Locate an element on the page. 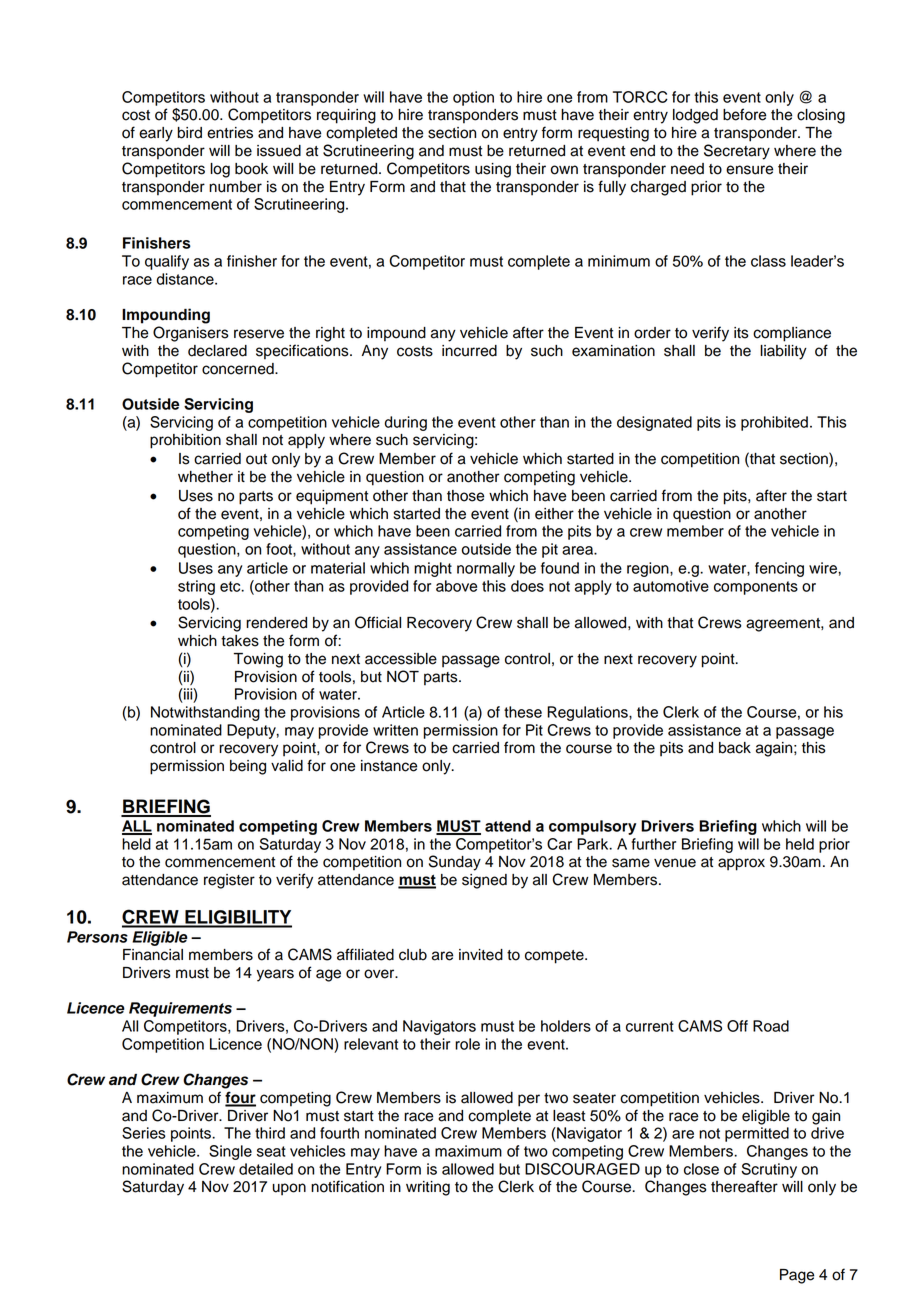 The width and height of the image is (924, 1307). back is located at coordinates (735, 748).
